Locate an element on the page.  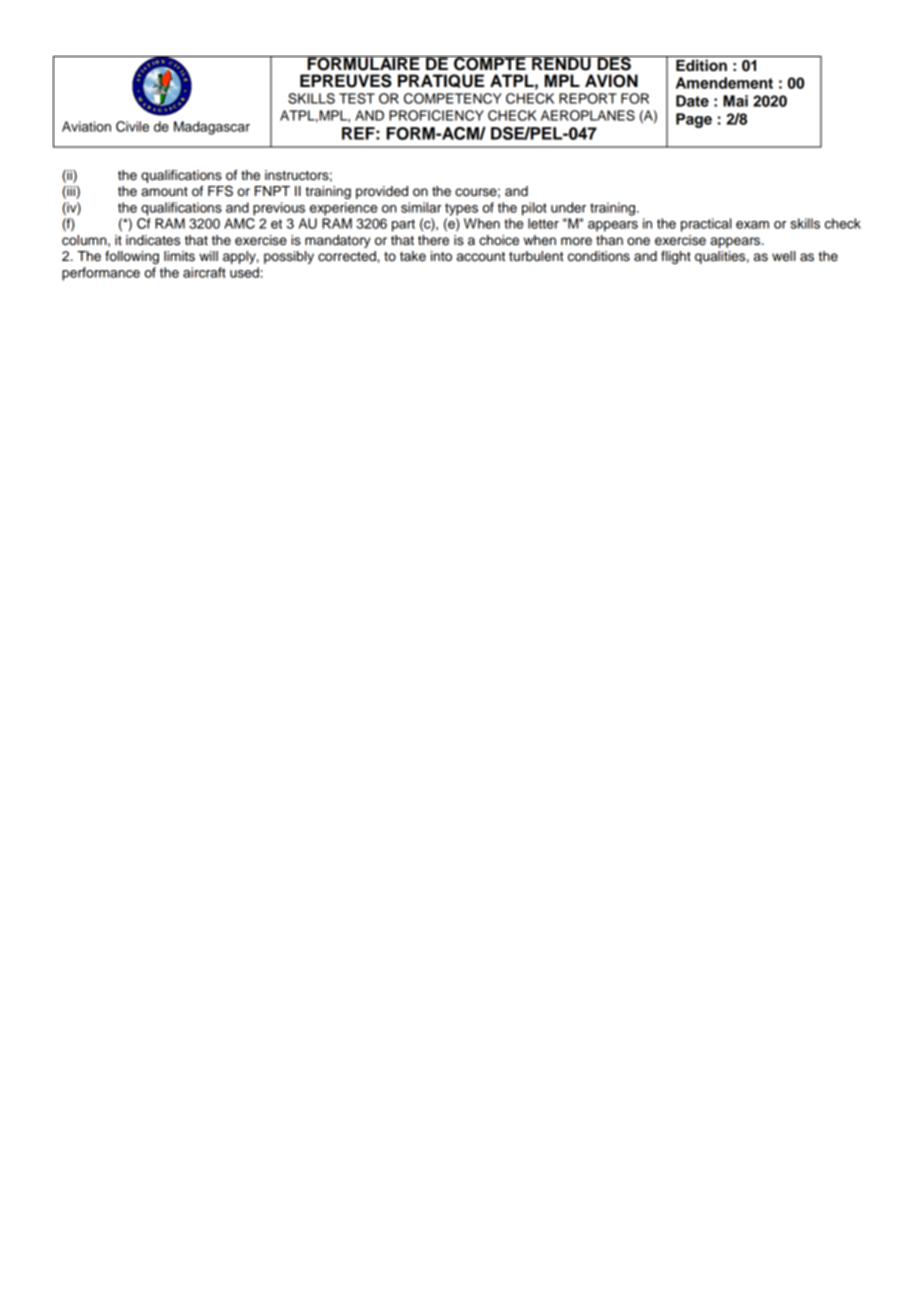
aircraft is located at coordinates (204, 272).
